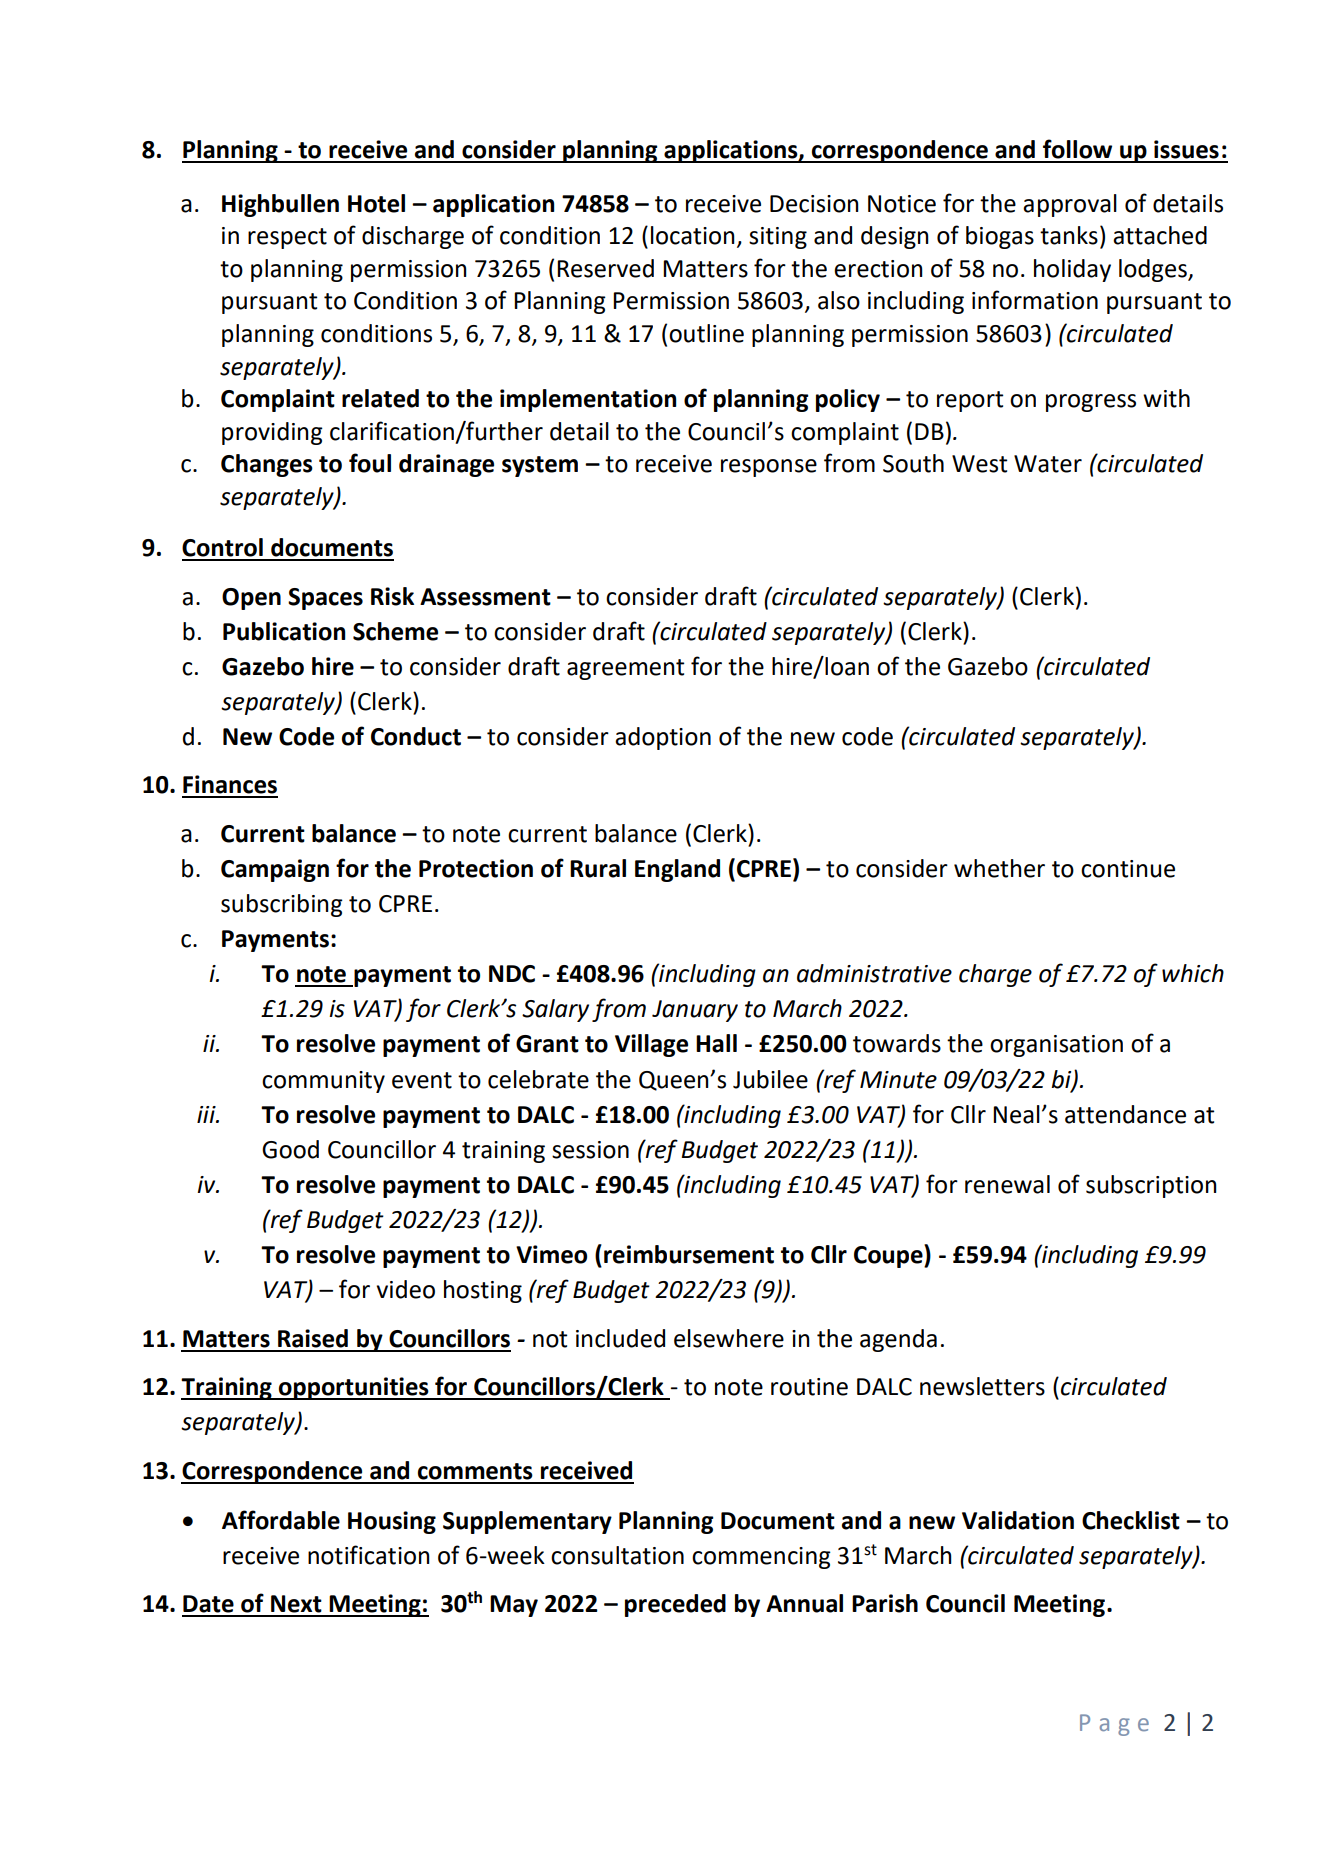 This image has width=1323, height=1870. Describe the element at coordinates (693, 235) in the image. I see `location` at that location.
